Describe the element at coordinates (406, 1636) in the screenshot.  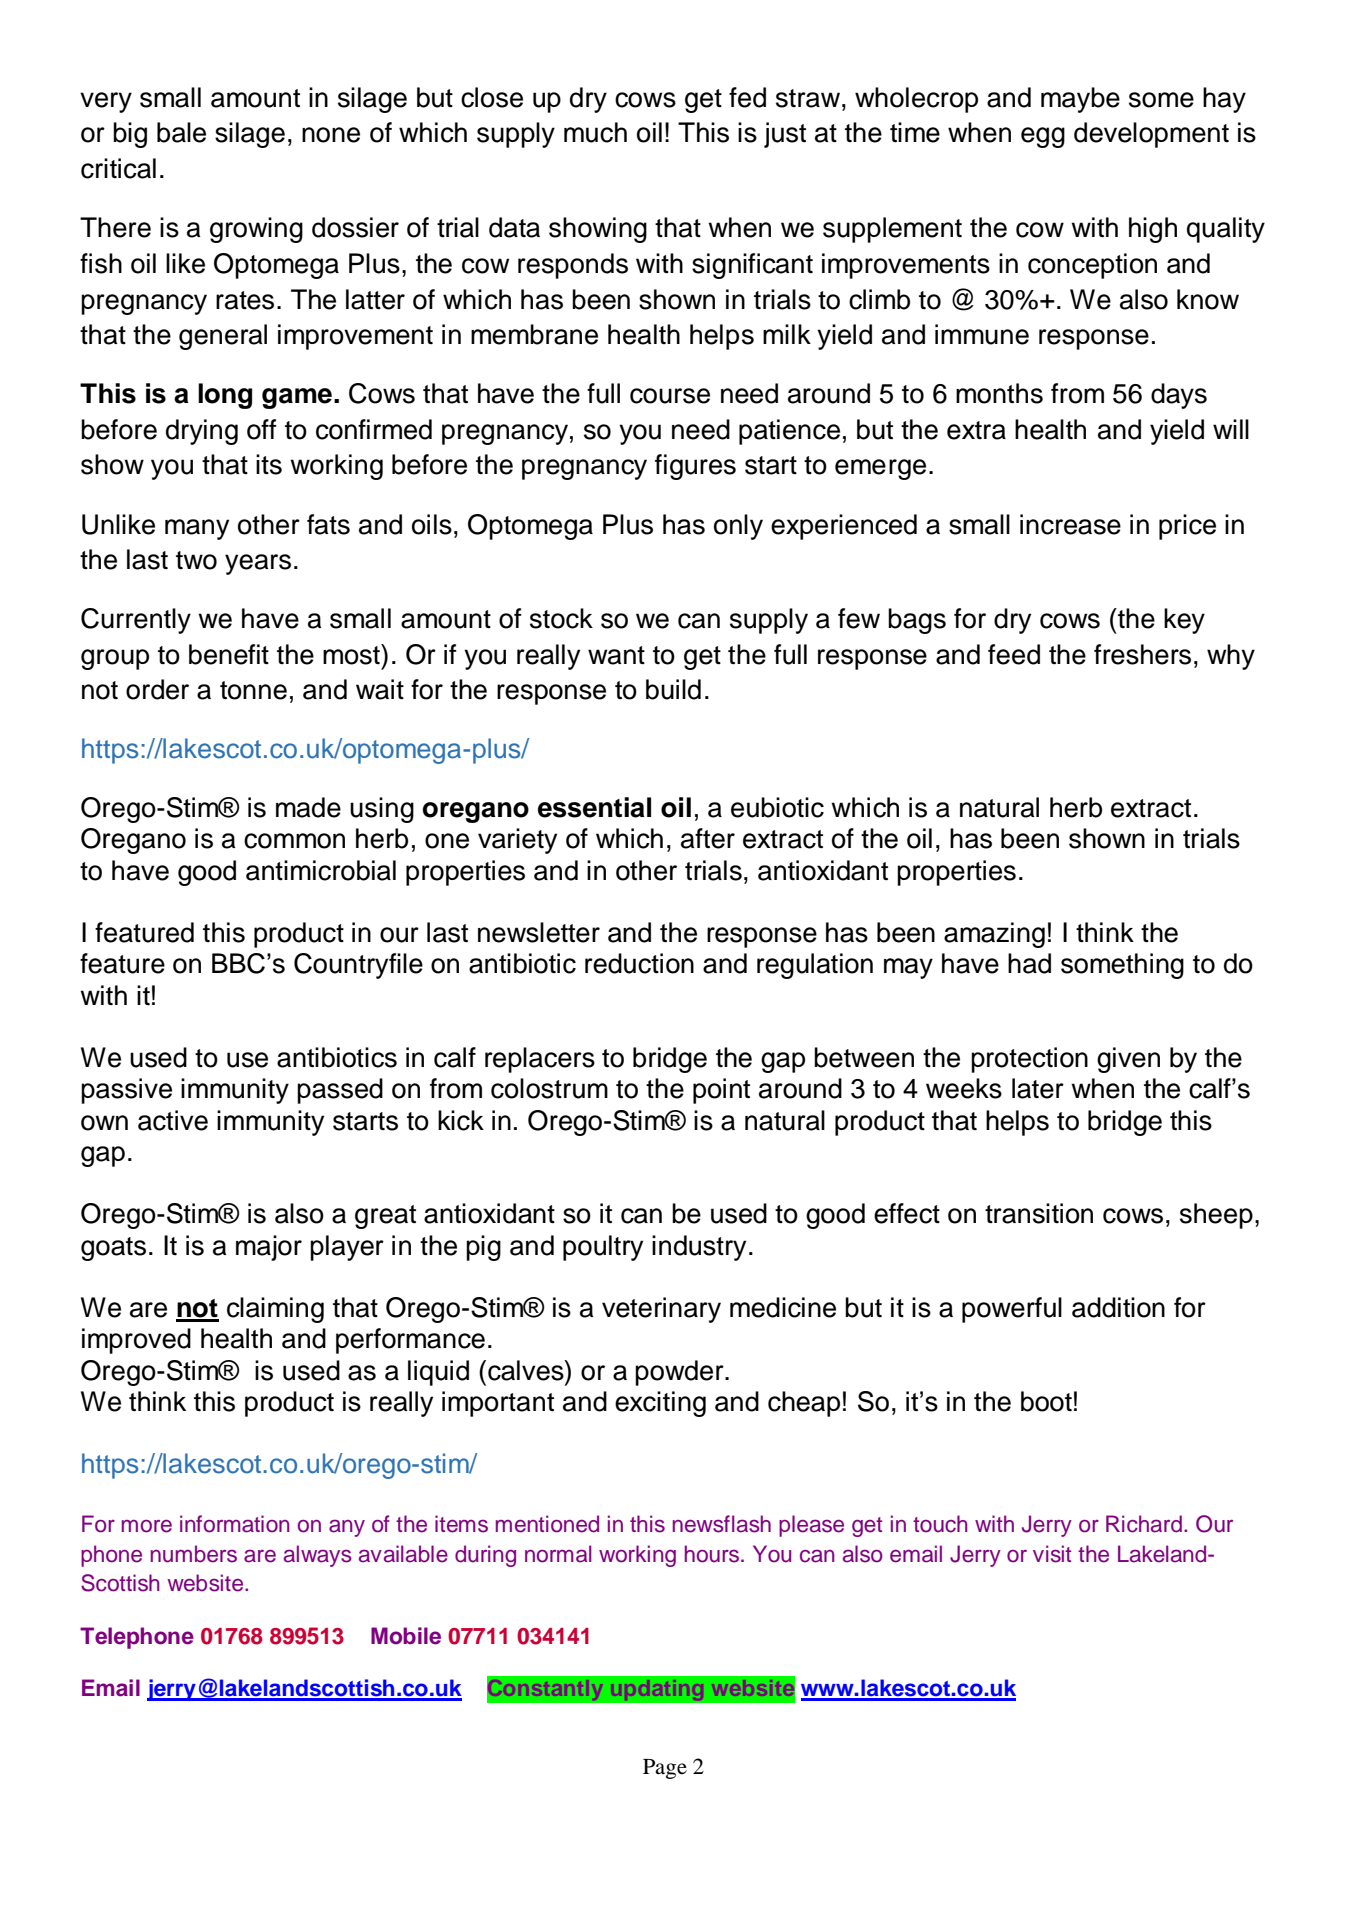
I see `Mobile` at that location.
